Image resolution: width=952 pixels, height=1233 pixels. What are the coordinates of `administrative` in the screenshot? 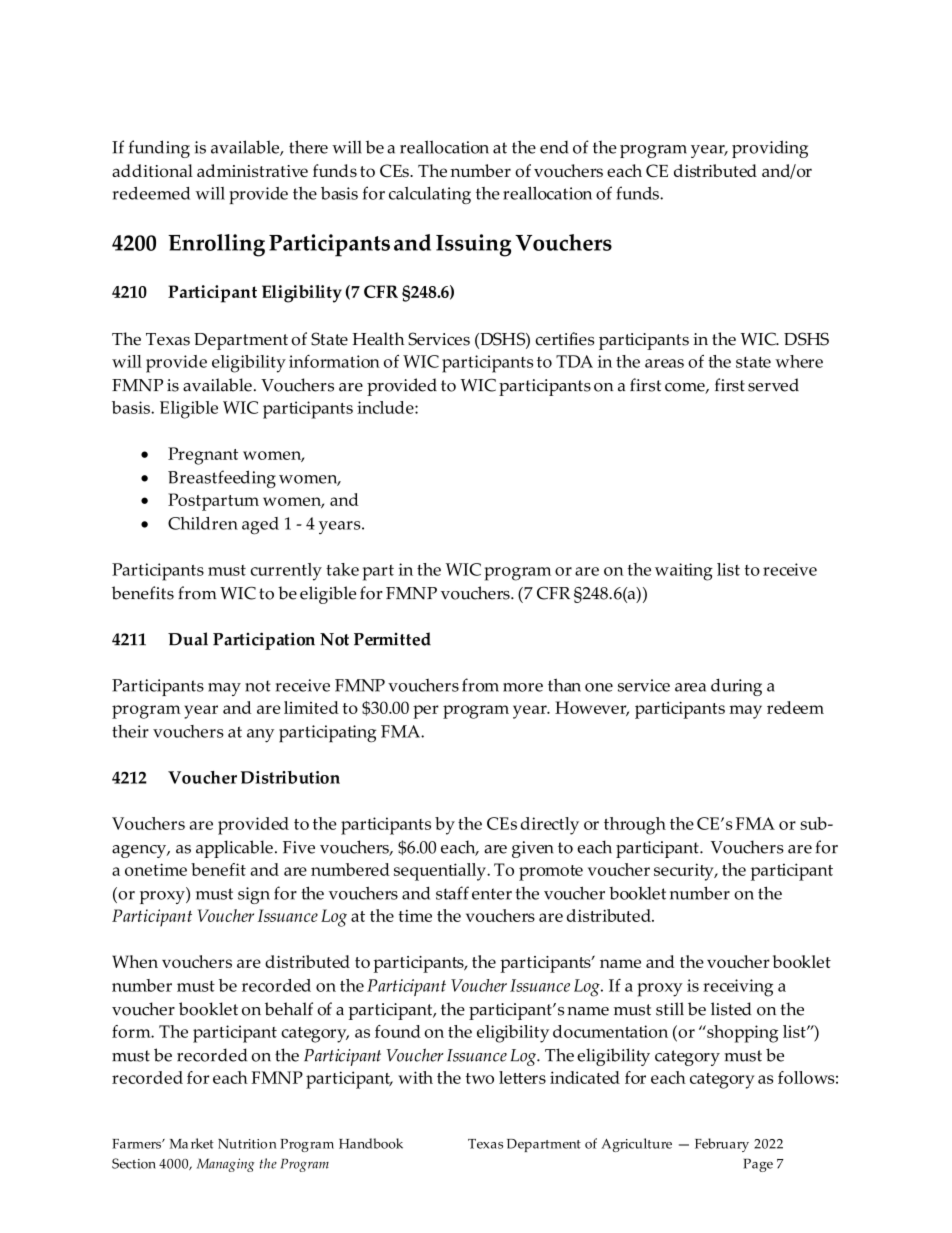 It's located at (252, 170).
